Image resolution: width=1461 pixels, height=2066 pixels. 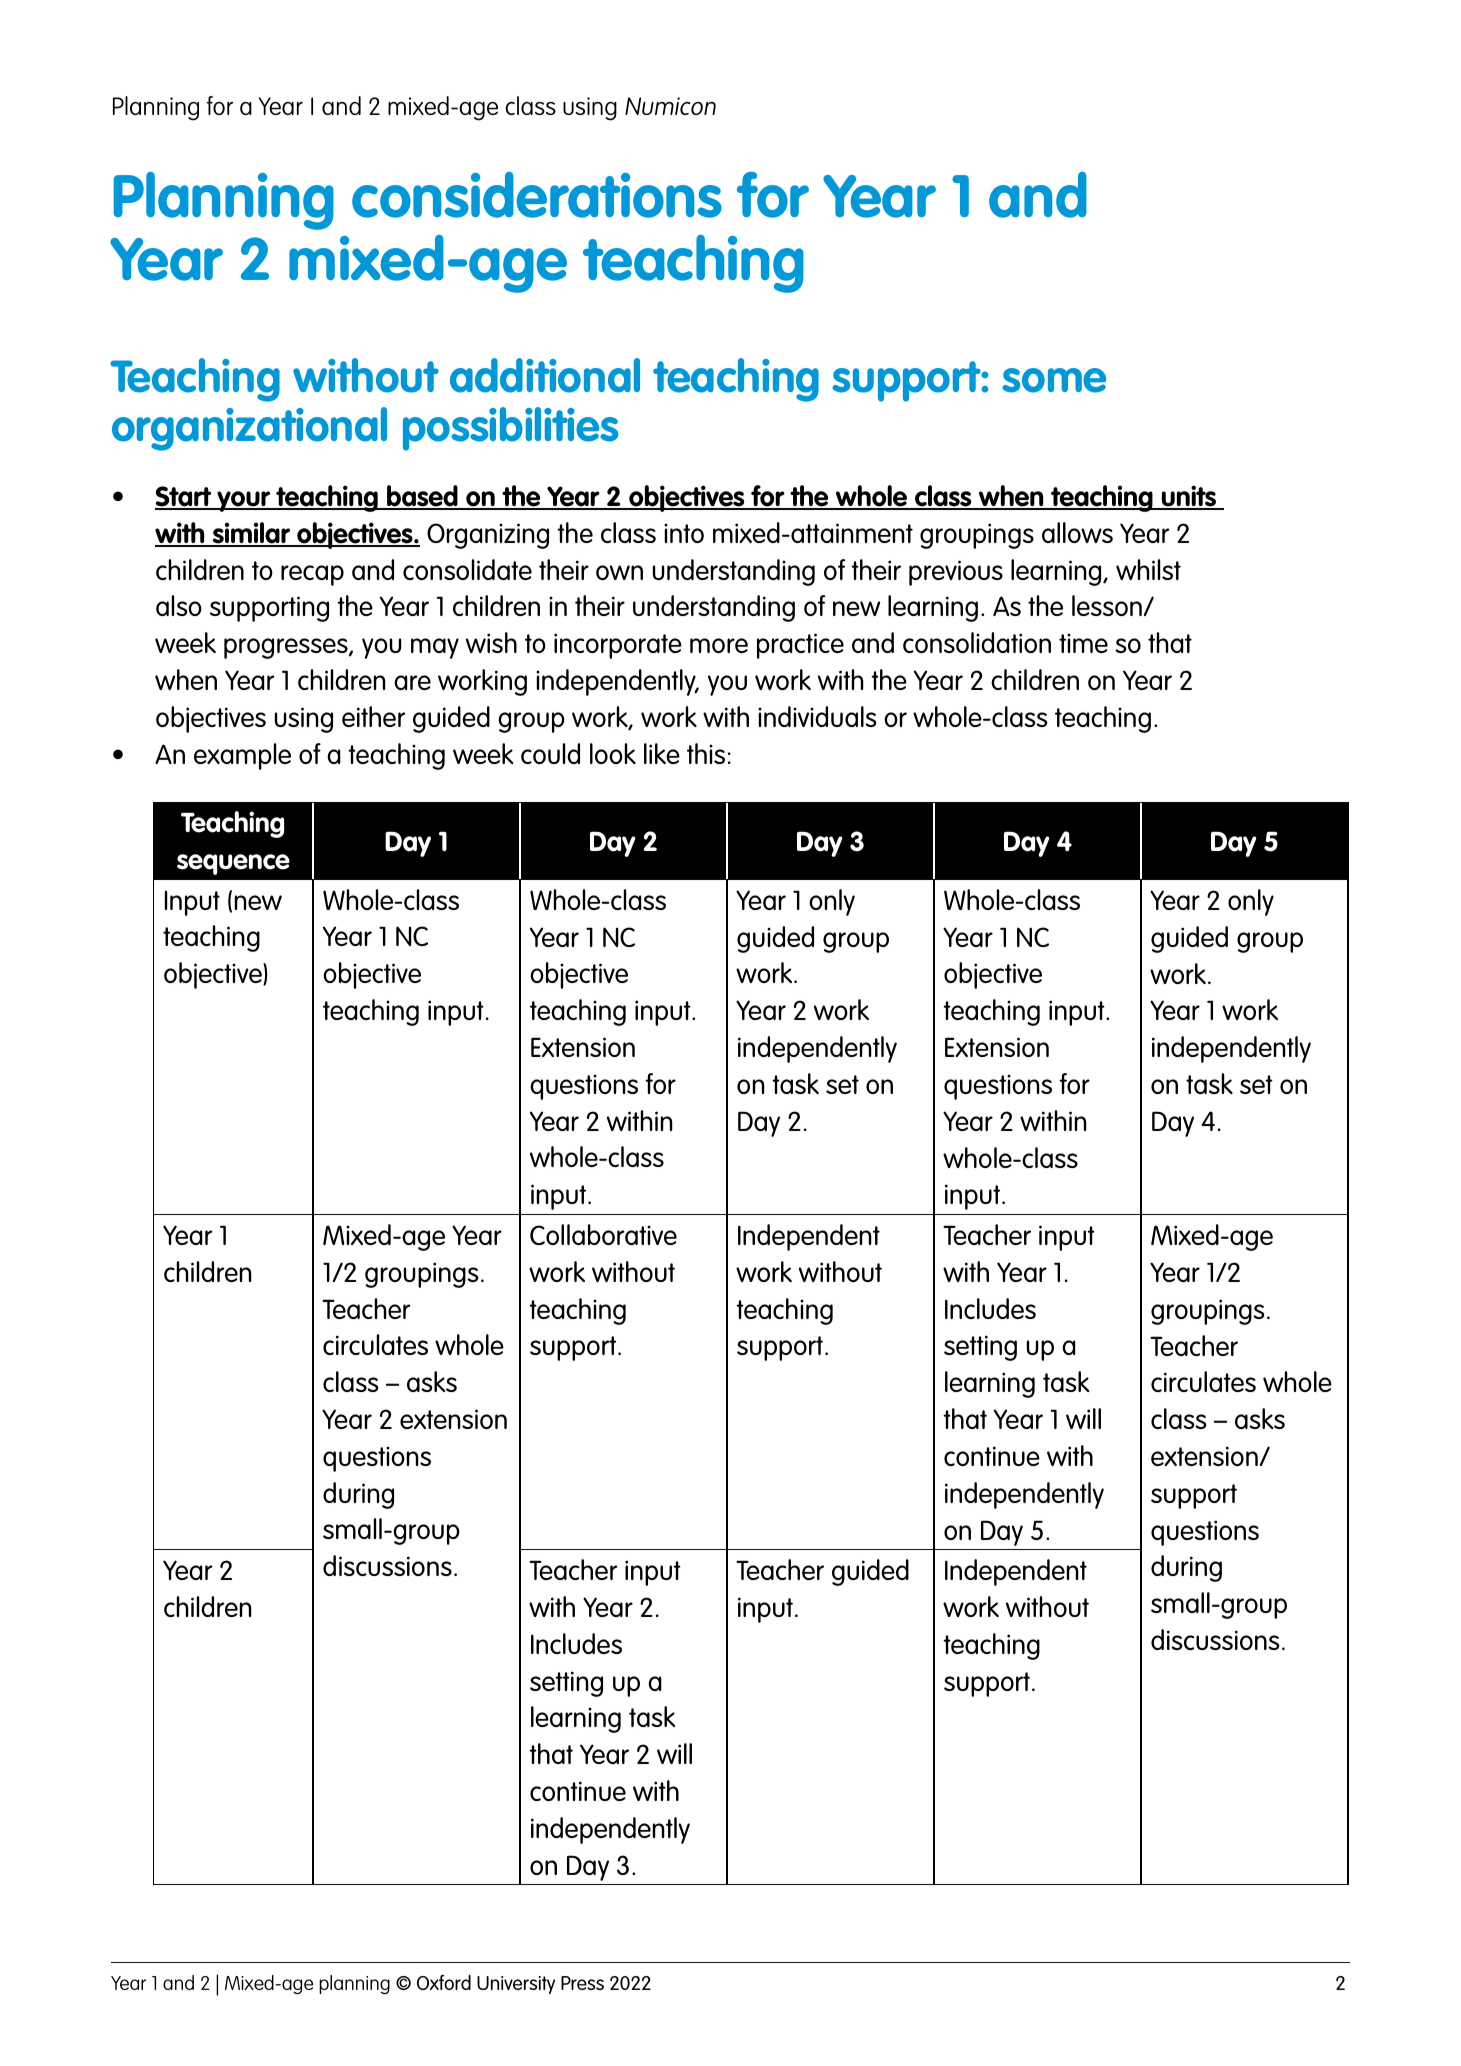 What do you see at coordinates (817, 716) in the image?
I see `individuals` at bounding box center [817, 716].
